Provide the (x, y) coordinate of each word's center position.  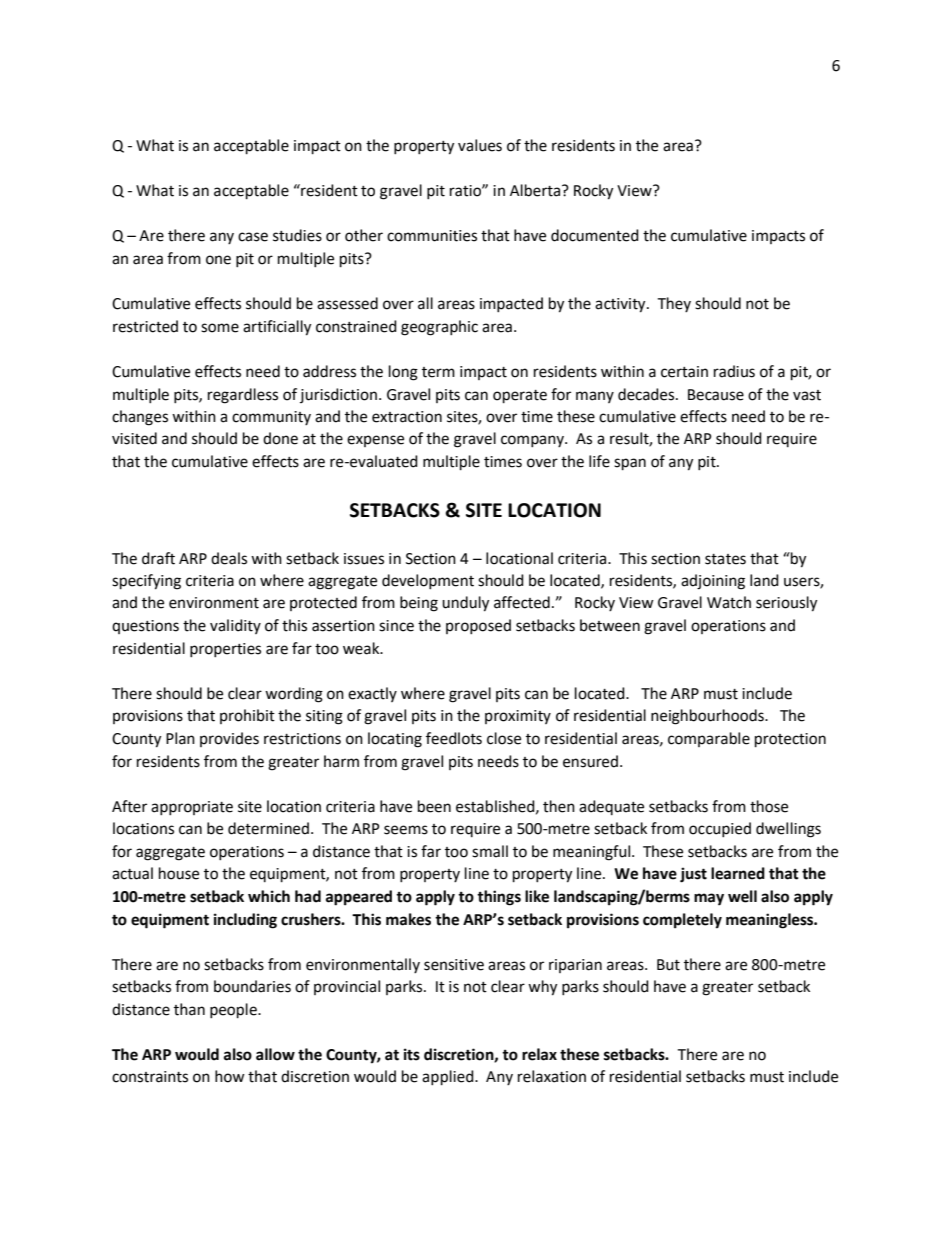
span (630, 464)
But (668, 965)
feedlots (454, 738)
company (533, 441)
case (253, 237)
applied (449, 1078)
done (280, 438)
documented (595, 235)
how (230, 1076)
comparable (709, 739)
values (480, 145)
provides (229, 739)
